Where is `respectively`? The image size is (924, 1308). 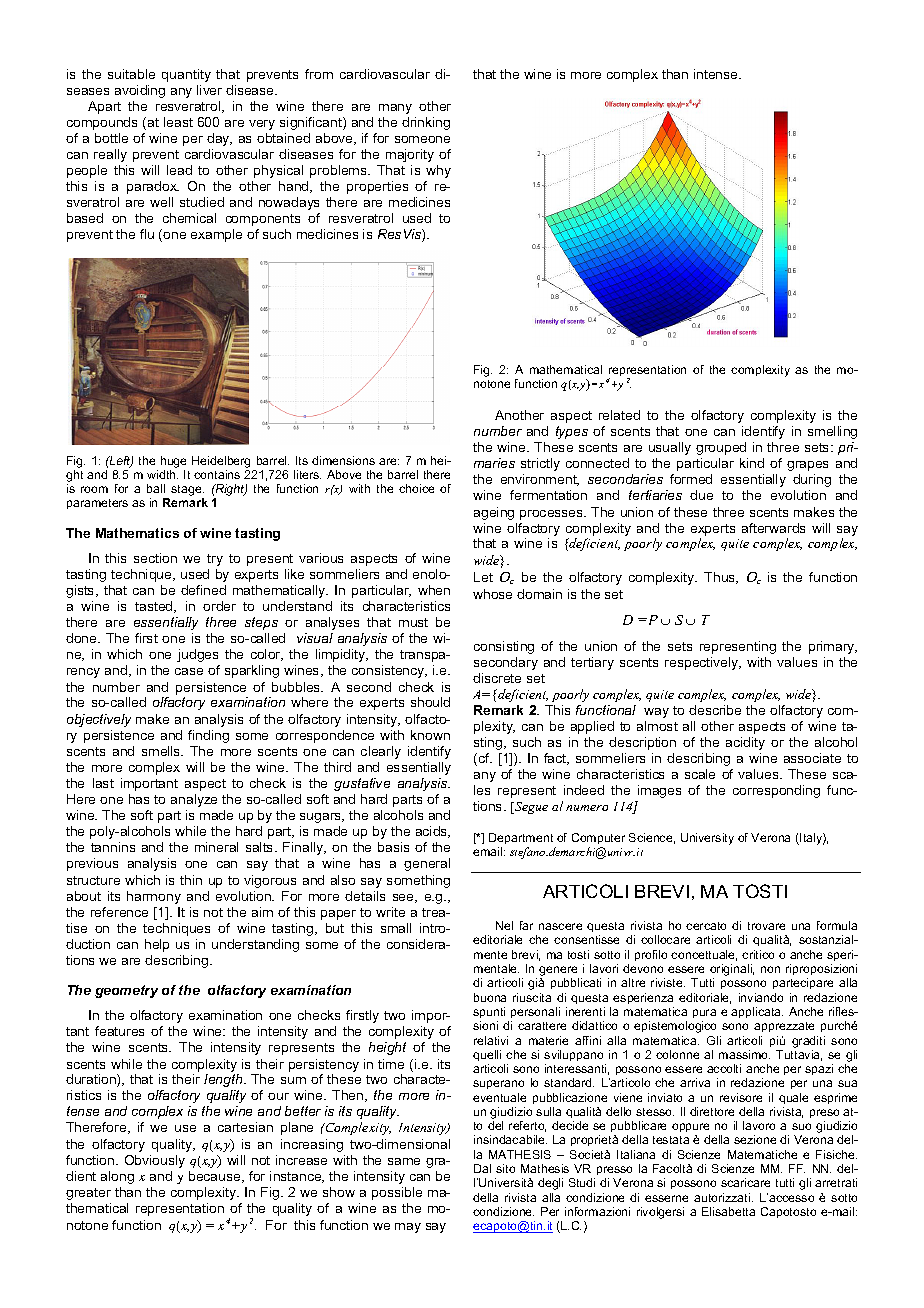 respectively is located at coordinates (703, 663).
